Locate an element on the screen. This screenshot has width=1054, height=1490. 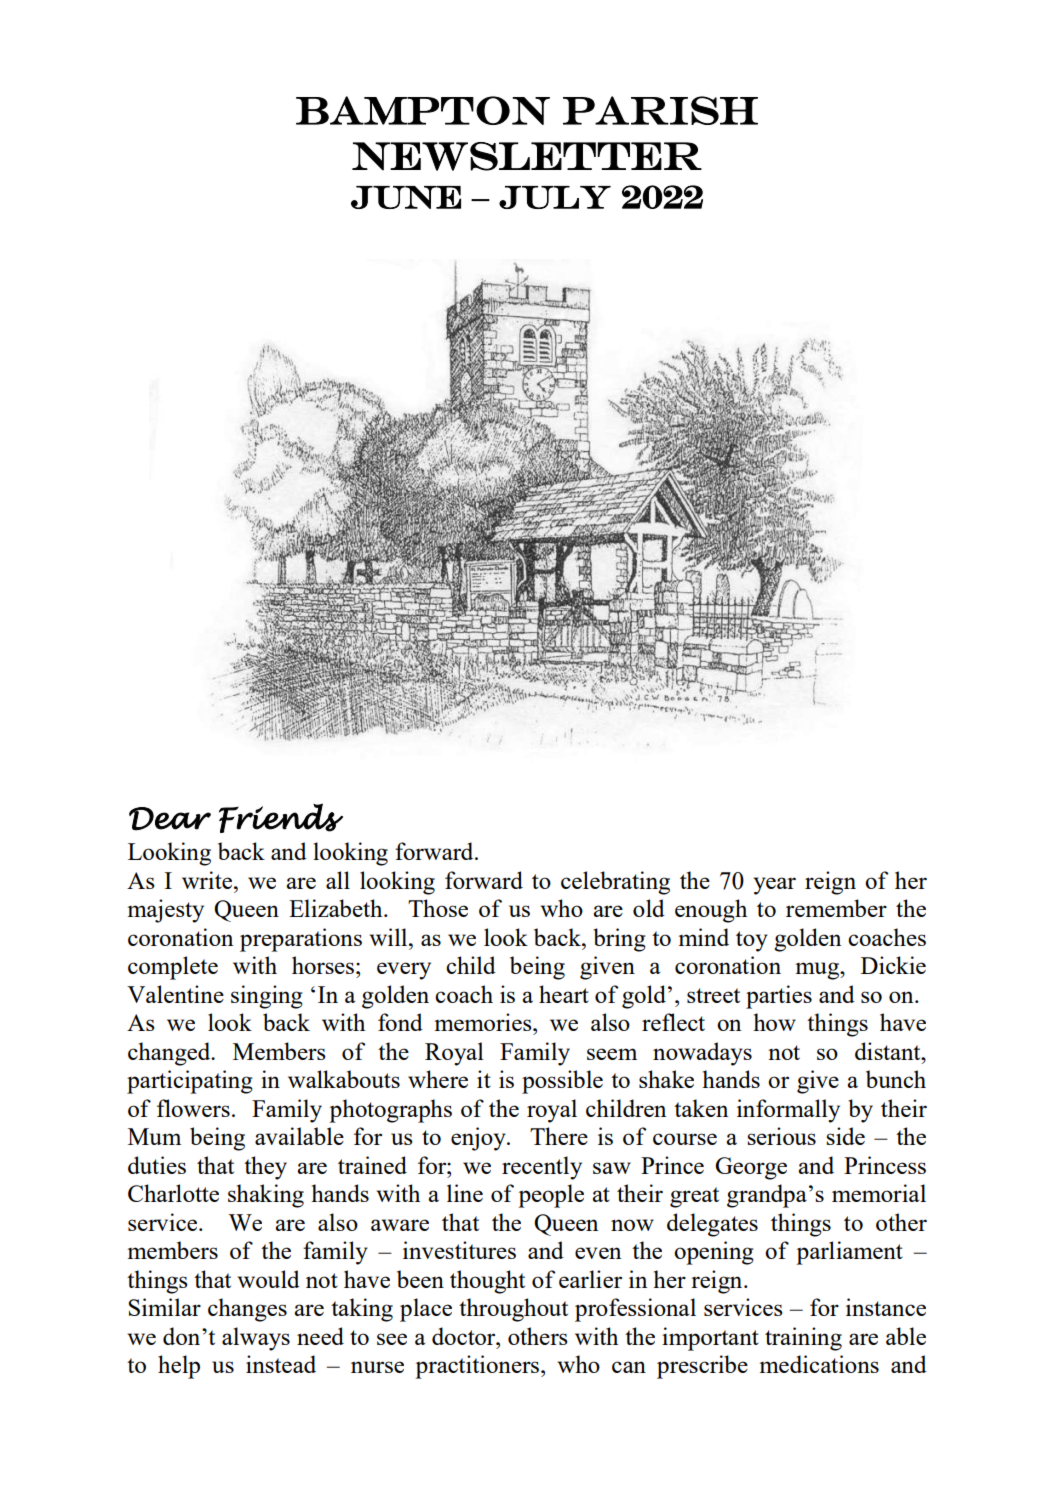
training is located at coordinates (803, 1339).
